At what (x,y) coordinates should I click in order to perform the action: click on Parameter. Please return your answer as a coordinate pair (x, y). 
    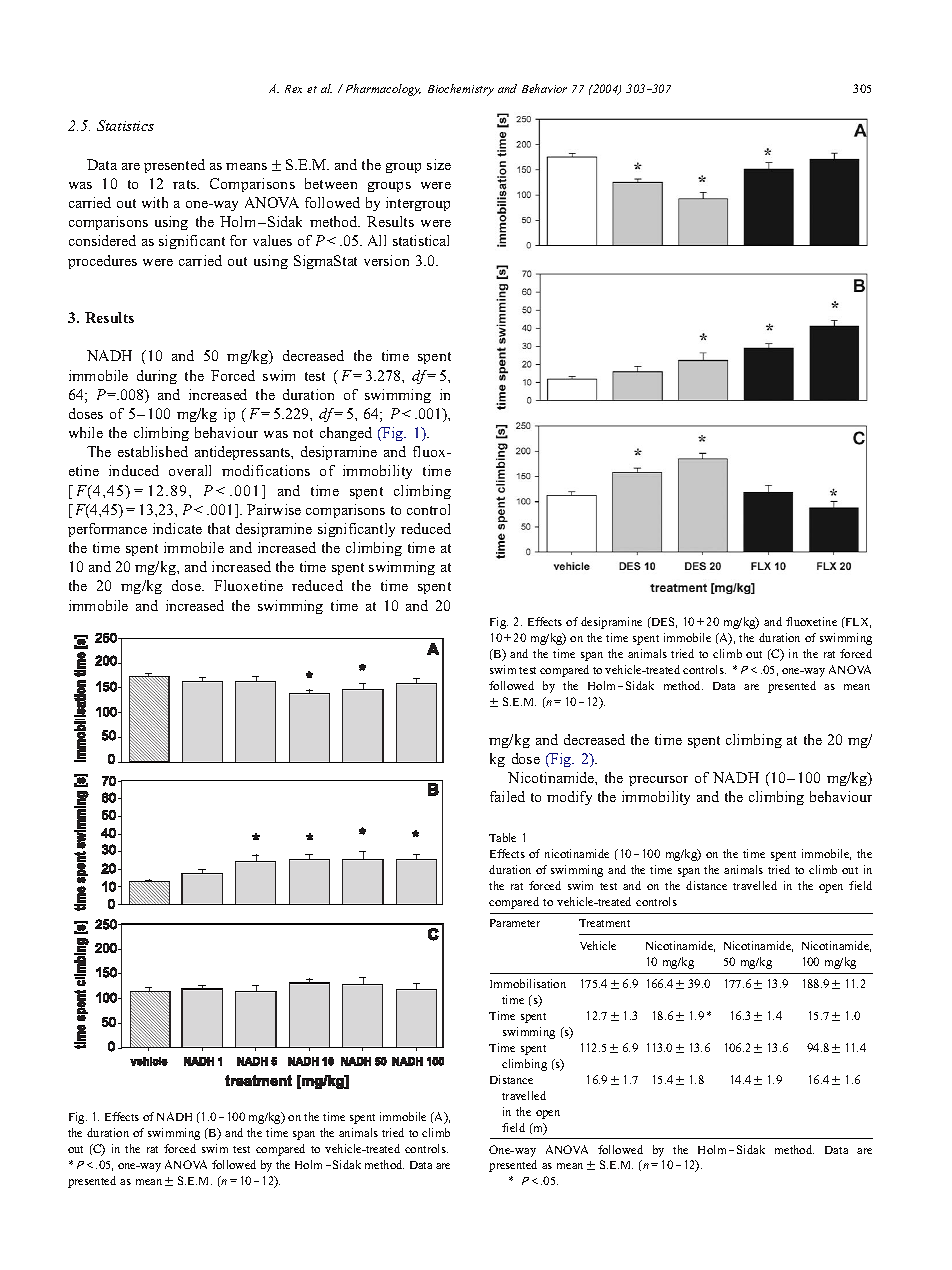
    Looking at the image, I should click on (515, 923).
